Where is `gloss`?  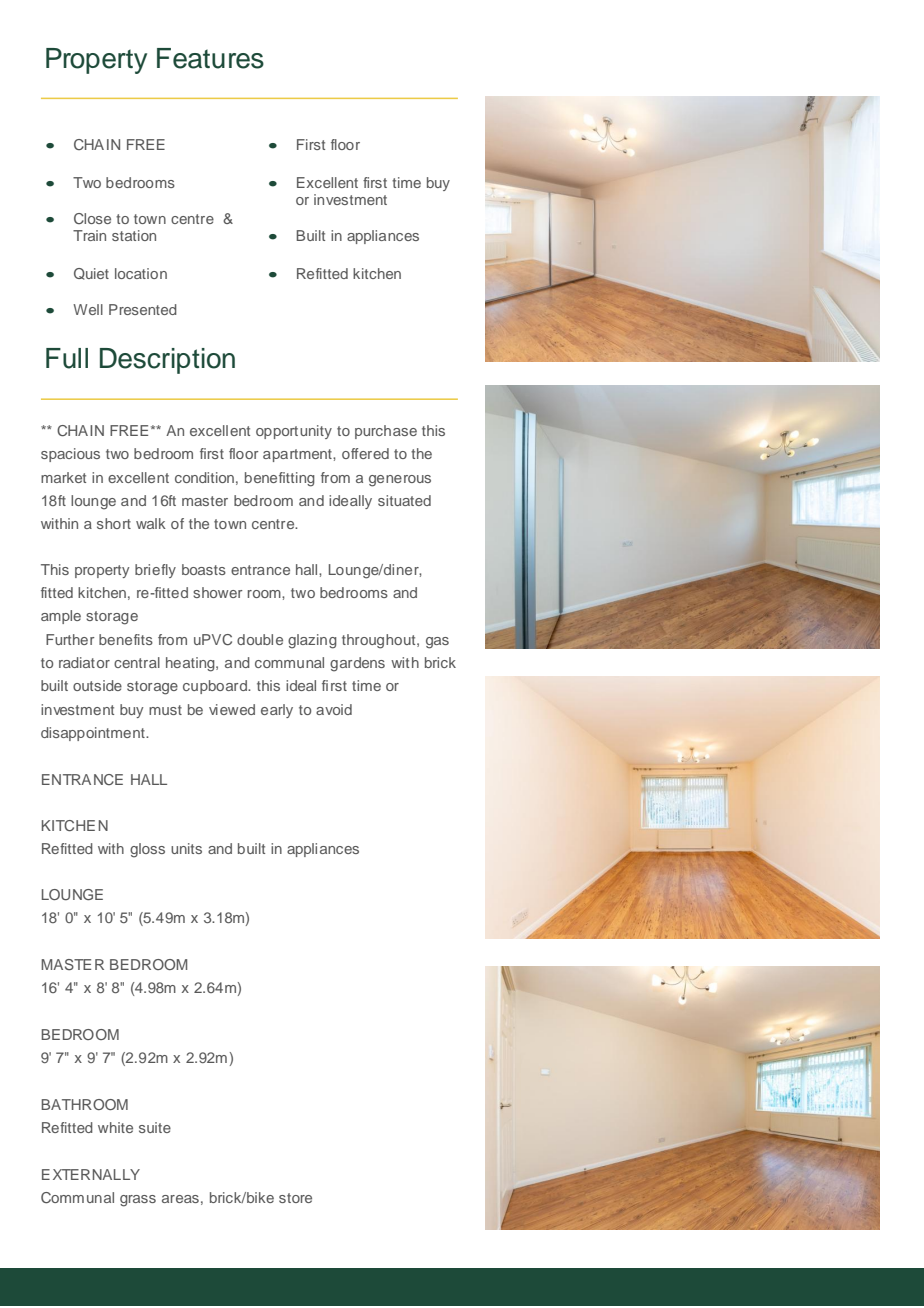 gloss is located at coordinates (147, 850).
